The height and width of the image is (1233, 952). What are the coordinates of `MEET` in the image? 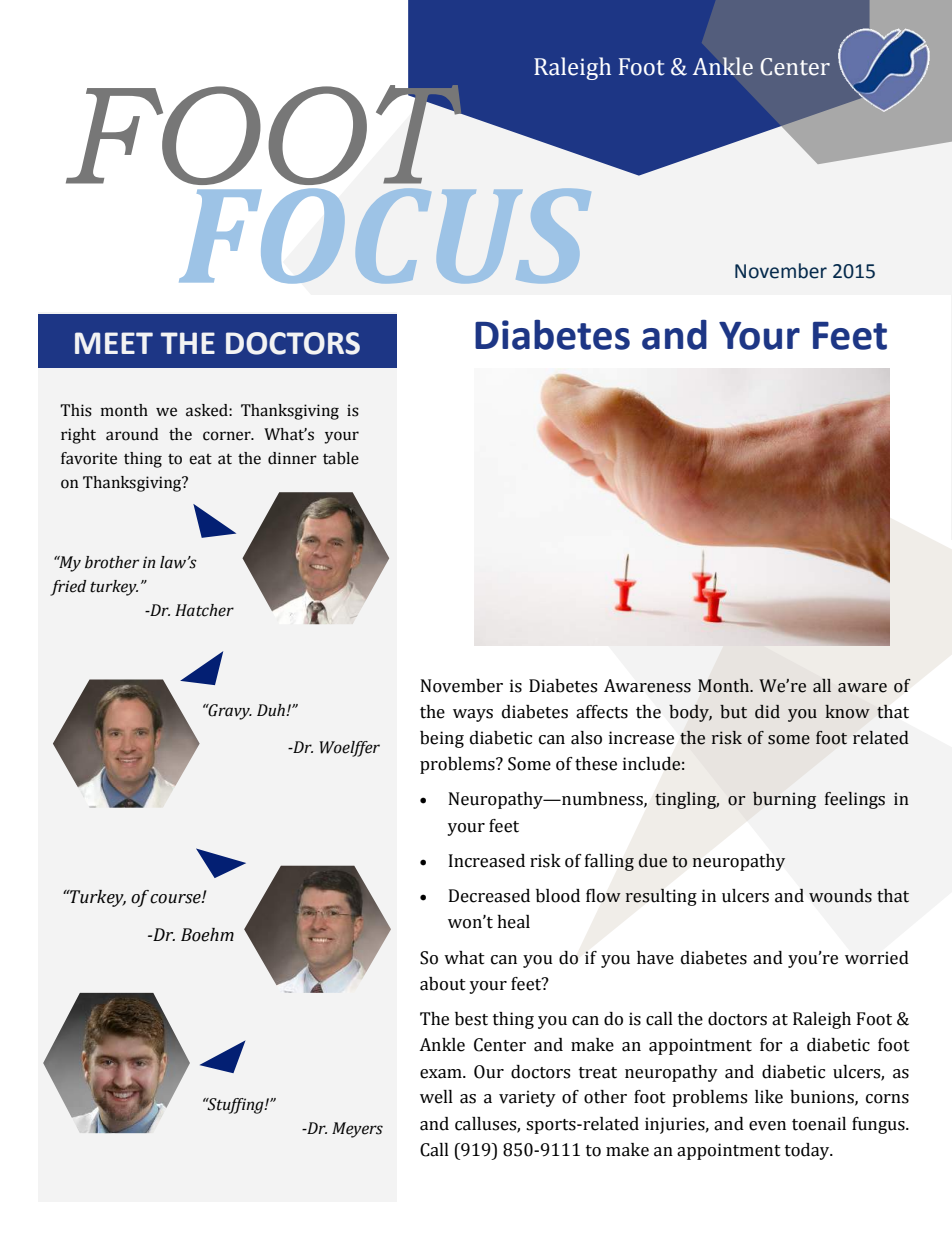 It's located at (114, 343).
